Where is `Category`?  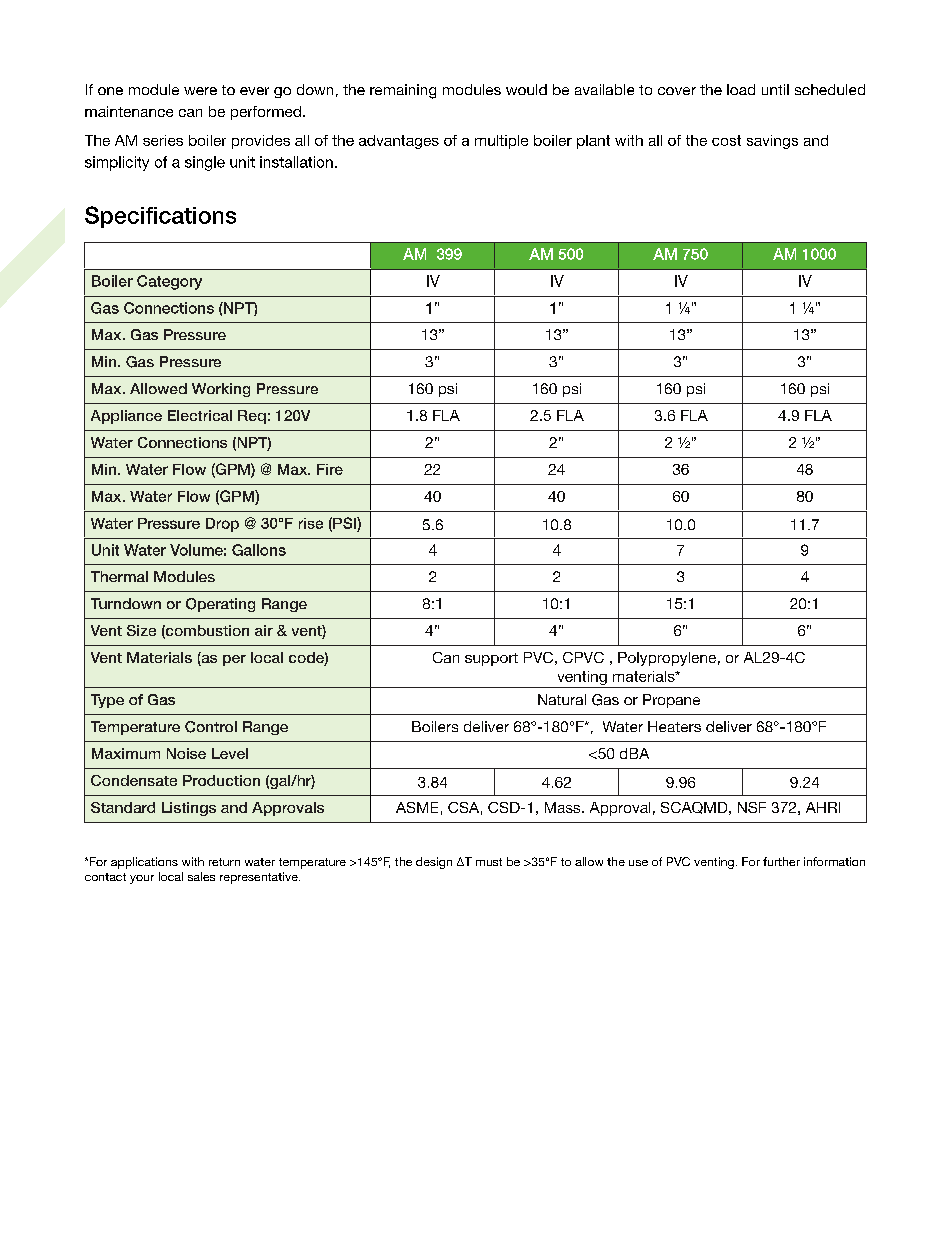
Category is located at coordinates (169, 282).
